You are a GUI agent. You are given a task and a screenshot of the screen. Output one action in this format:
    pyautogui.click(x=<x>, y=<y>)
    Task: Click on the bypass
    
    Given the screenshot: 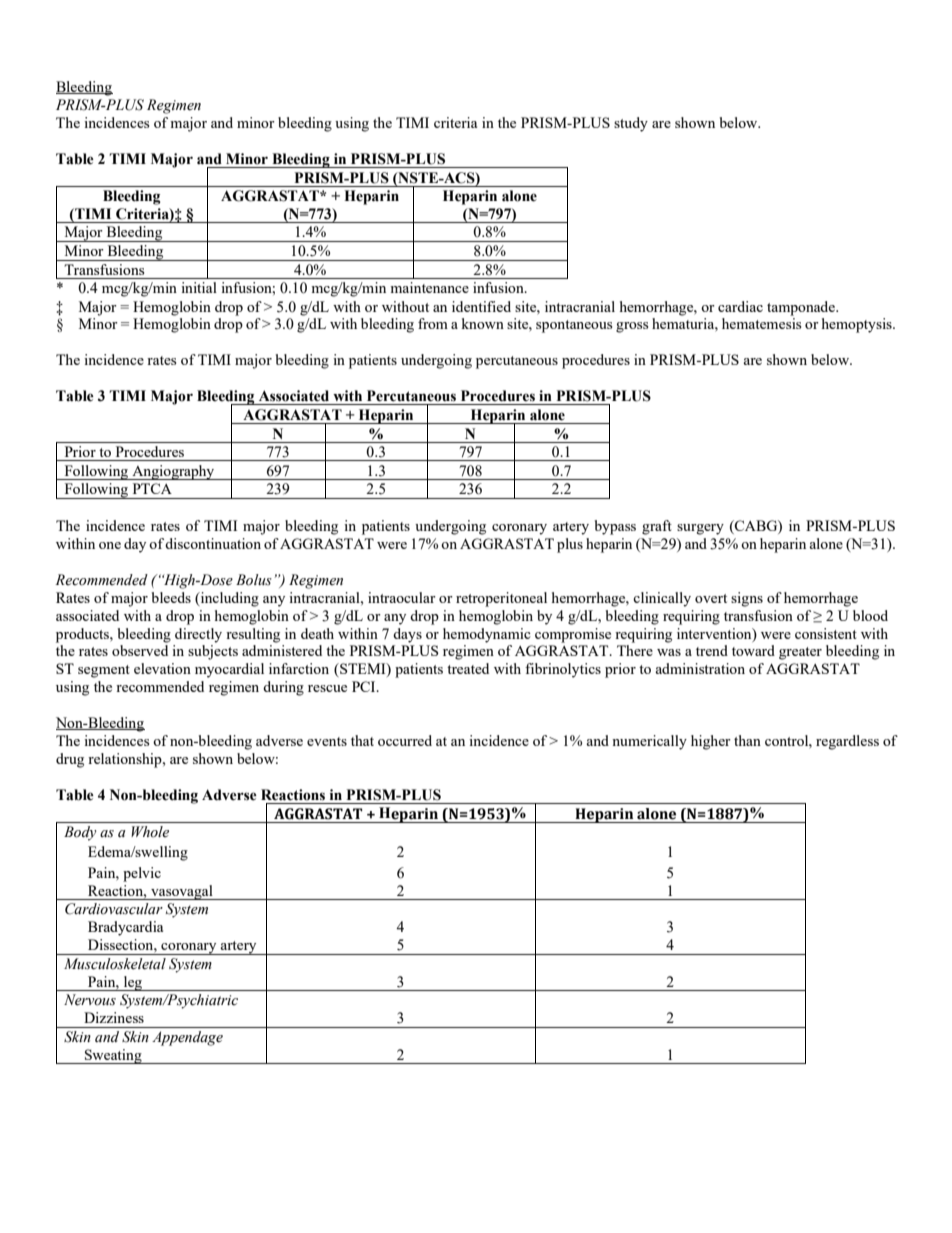 What is the action you would take?
    pyautogui.click(x=615, y=527)
